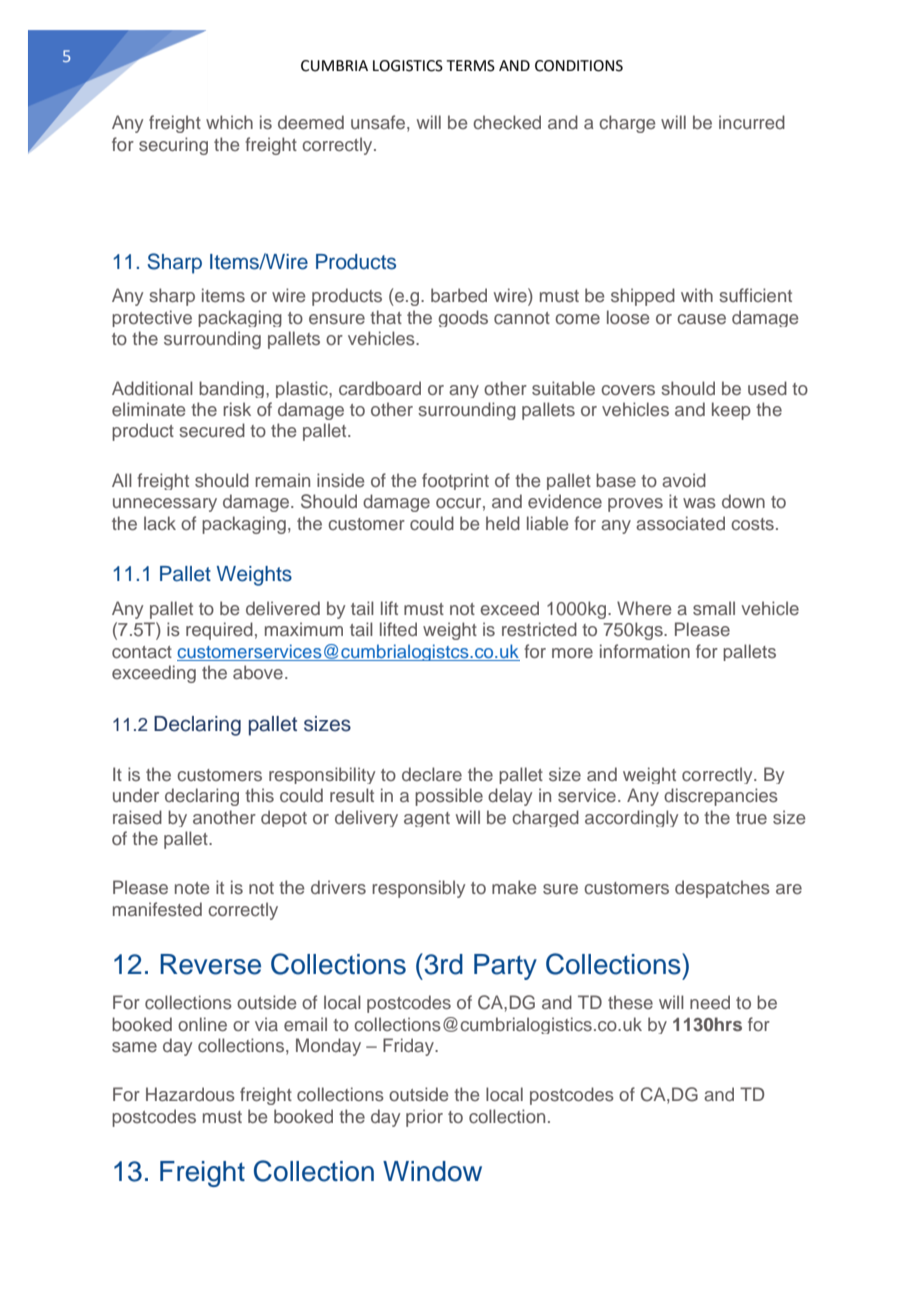  I want to click on banding, so click(231, 389).
